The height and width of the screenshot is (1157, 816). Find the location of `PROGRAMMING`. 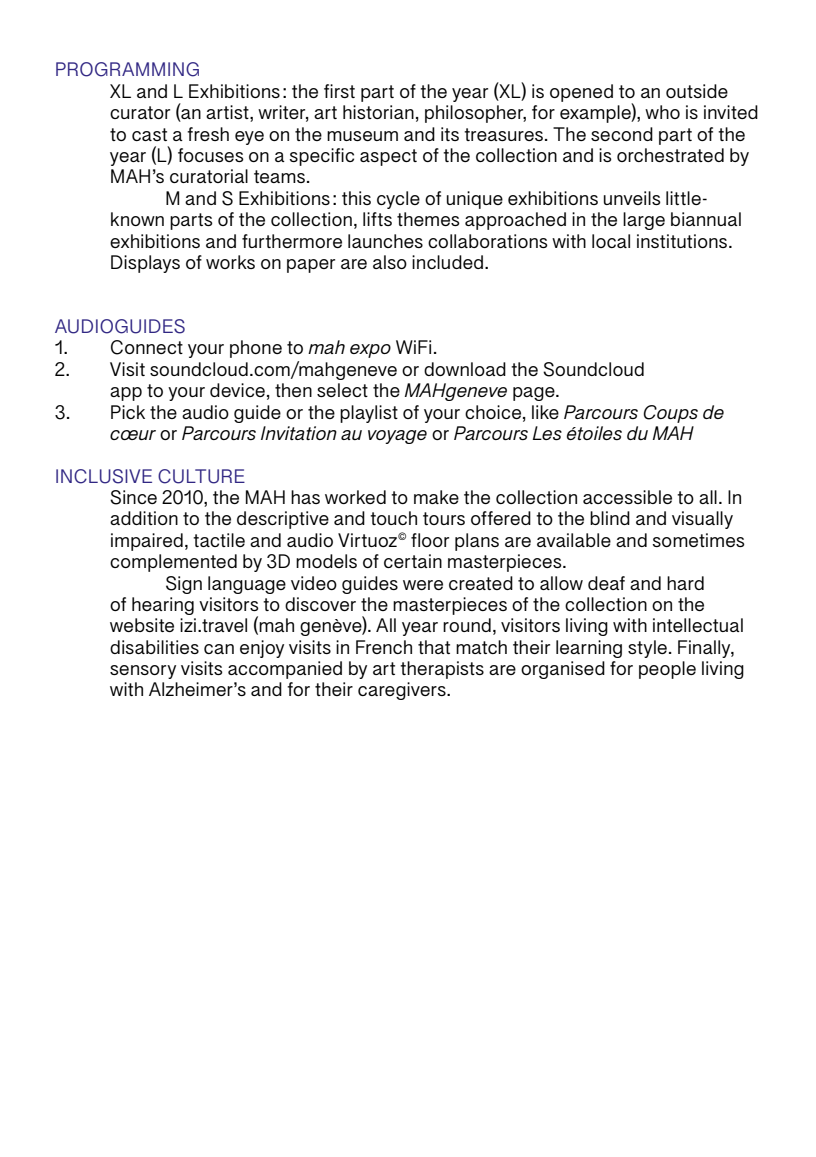

PROGRAMMING is located at coordinates (127, 69).
